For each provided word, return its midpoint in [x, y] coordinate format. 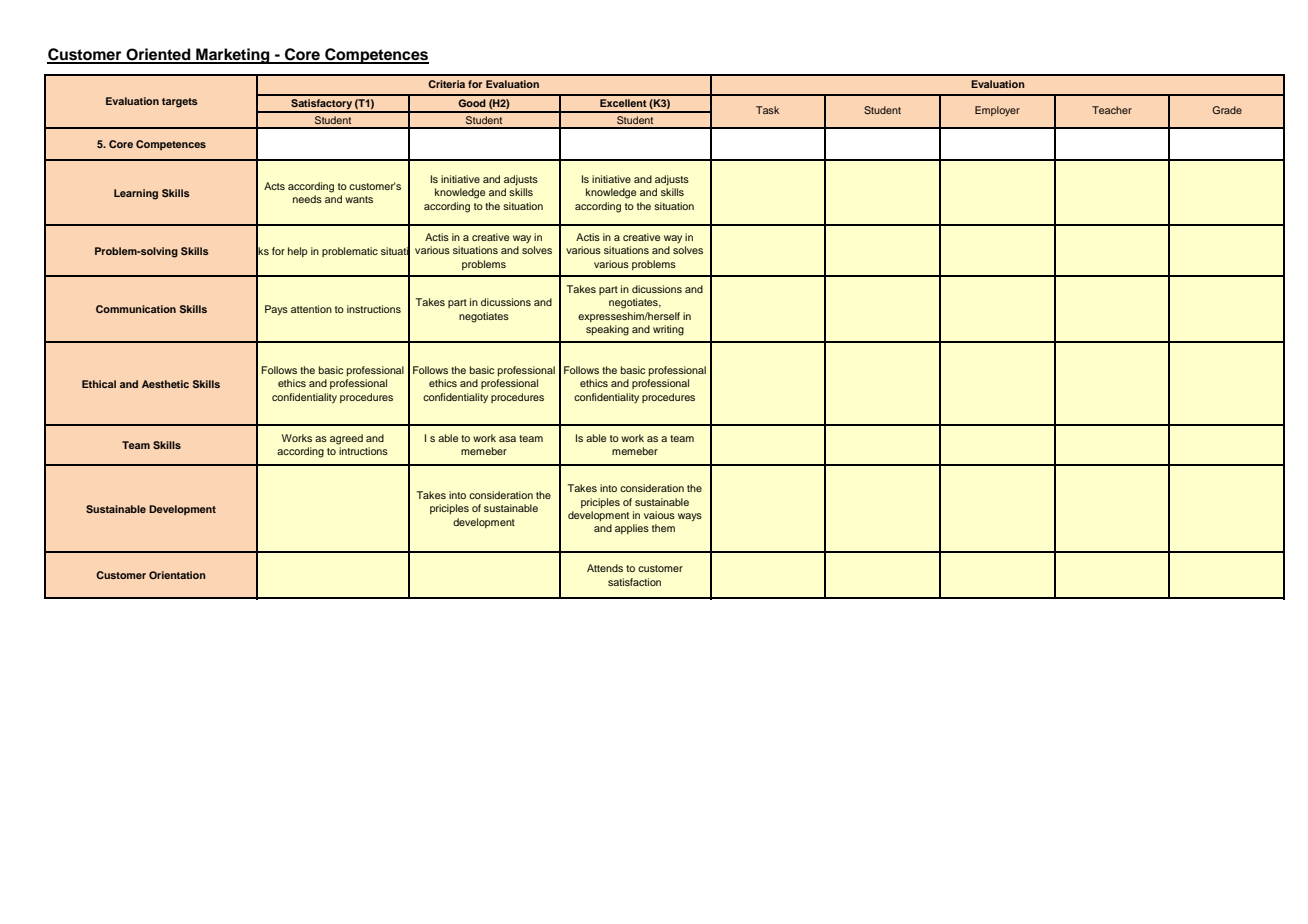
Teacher [1112, 110]
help [298, 252]
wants [359, 199]
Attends [605, 568]
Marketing [233, 56]
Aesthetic [165, 384]
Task [767, 110]
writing [668, 330]
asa [507, 439]
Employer [997, 111]
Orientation [177, 575]
